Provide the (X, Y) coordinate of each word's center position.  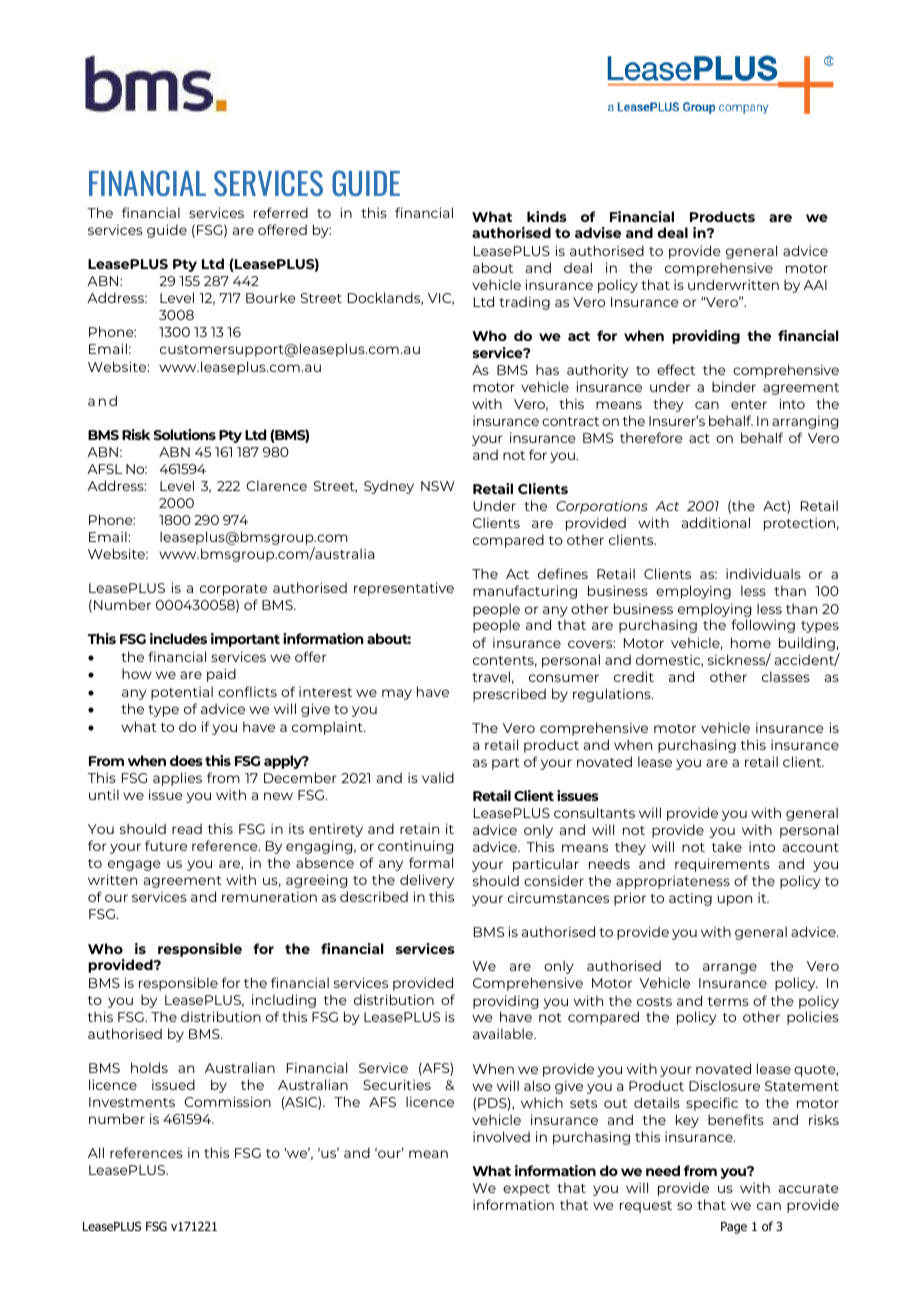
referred (281, 212)
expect (526, 1190)
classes (786, 676)
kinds (547, 216)
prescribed (509, 695)
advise (598, 232)
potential (182, 693)
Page (734, 1228)
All (96, 1152)
